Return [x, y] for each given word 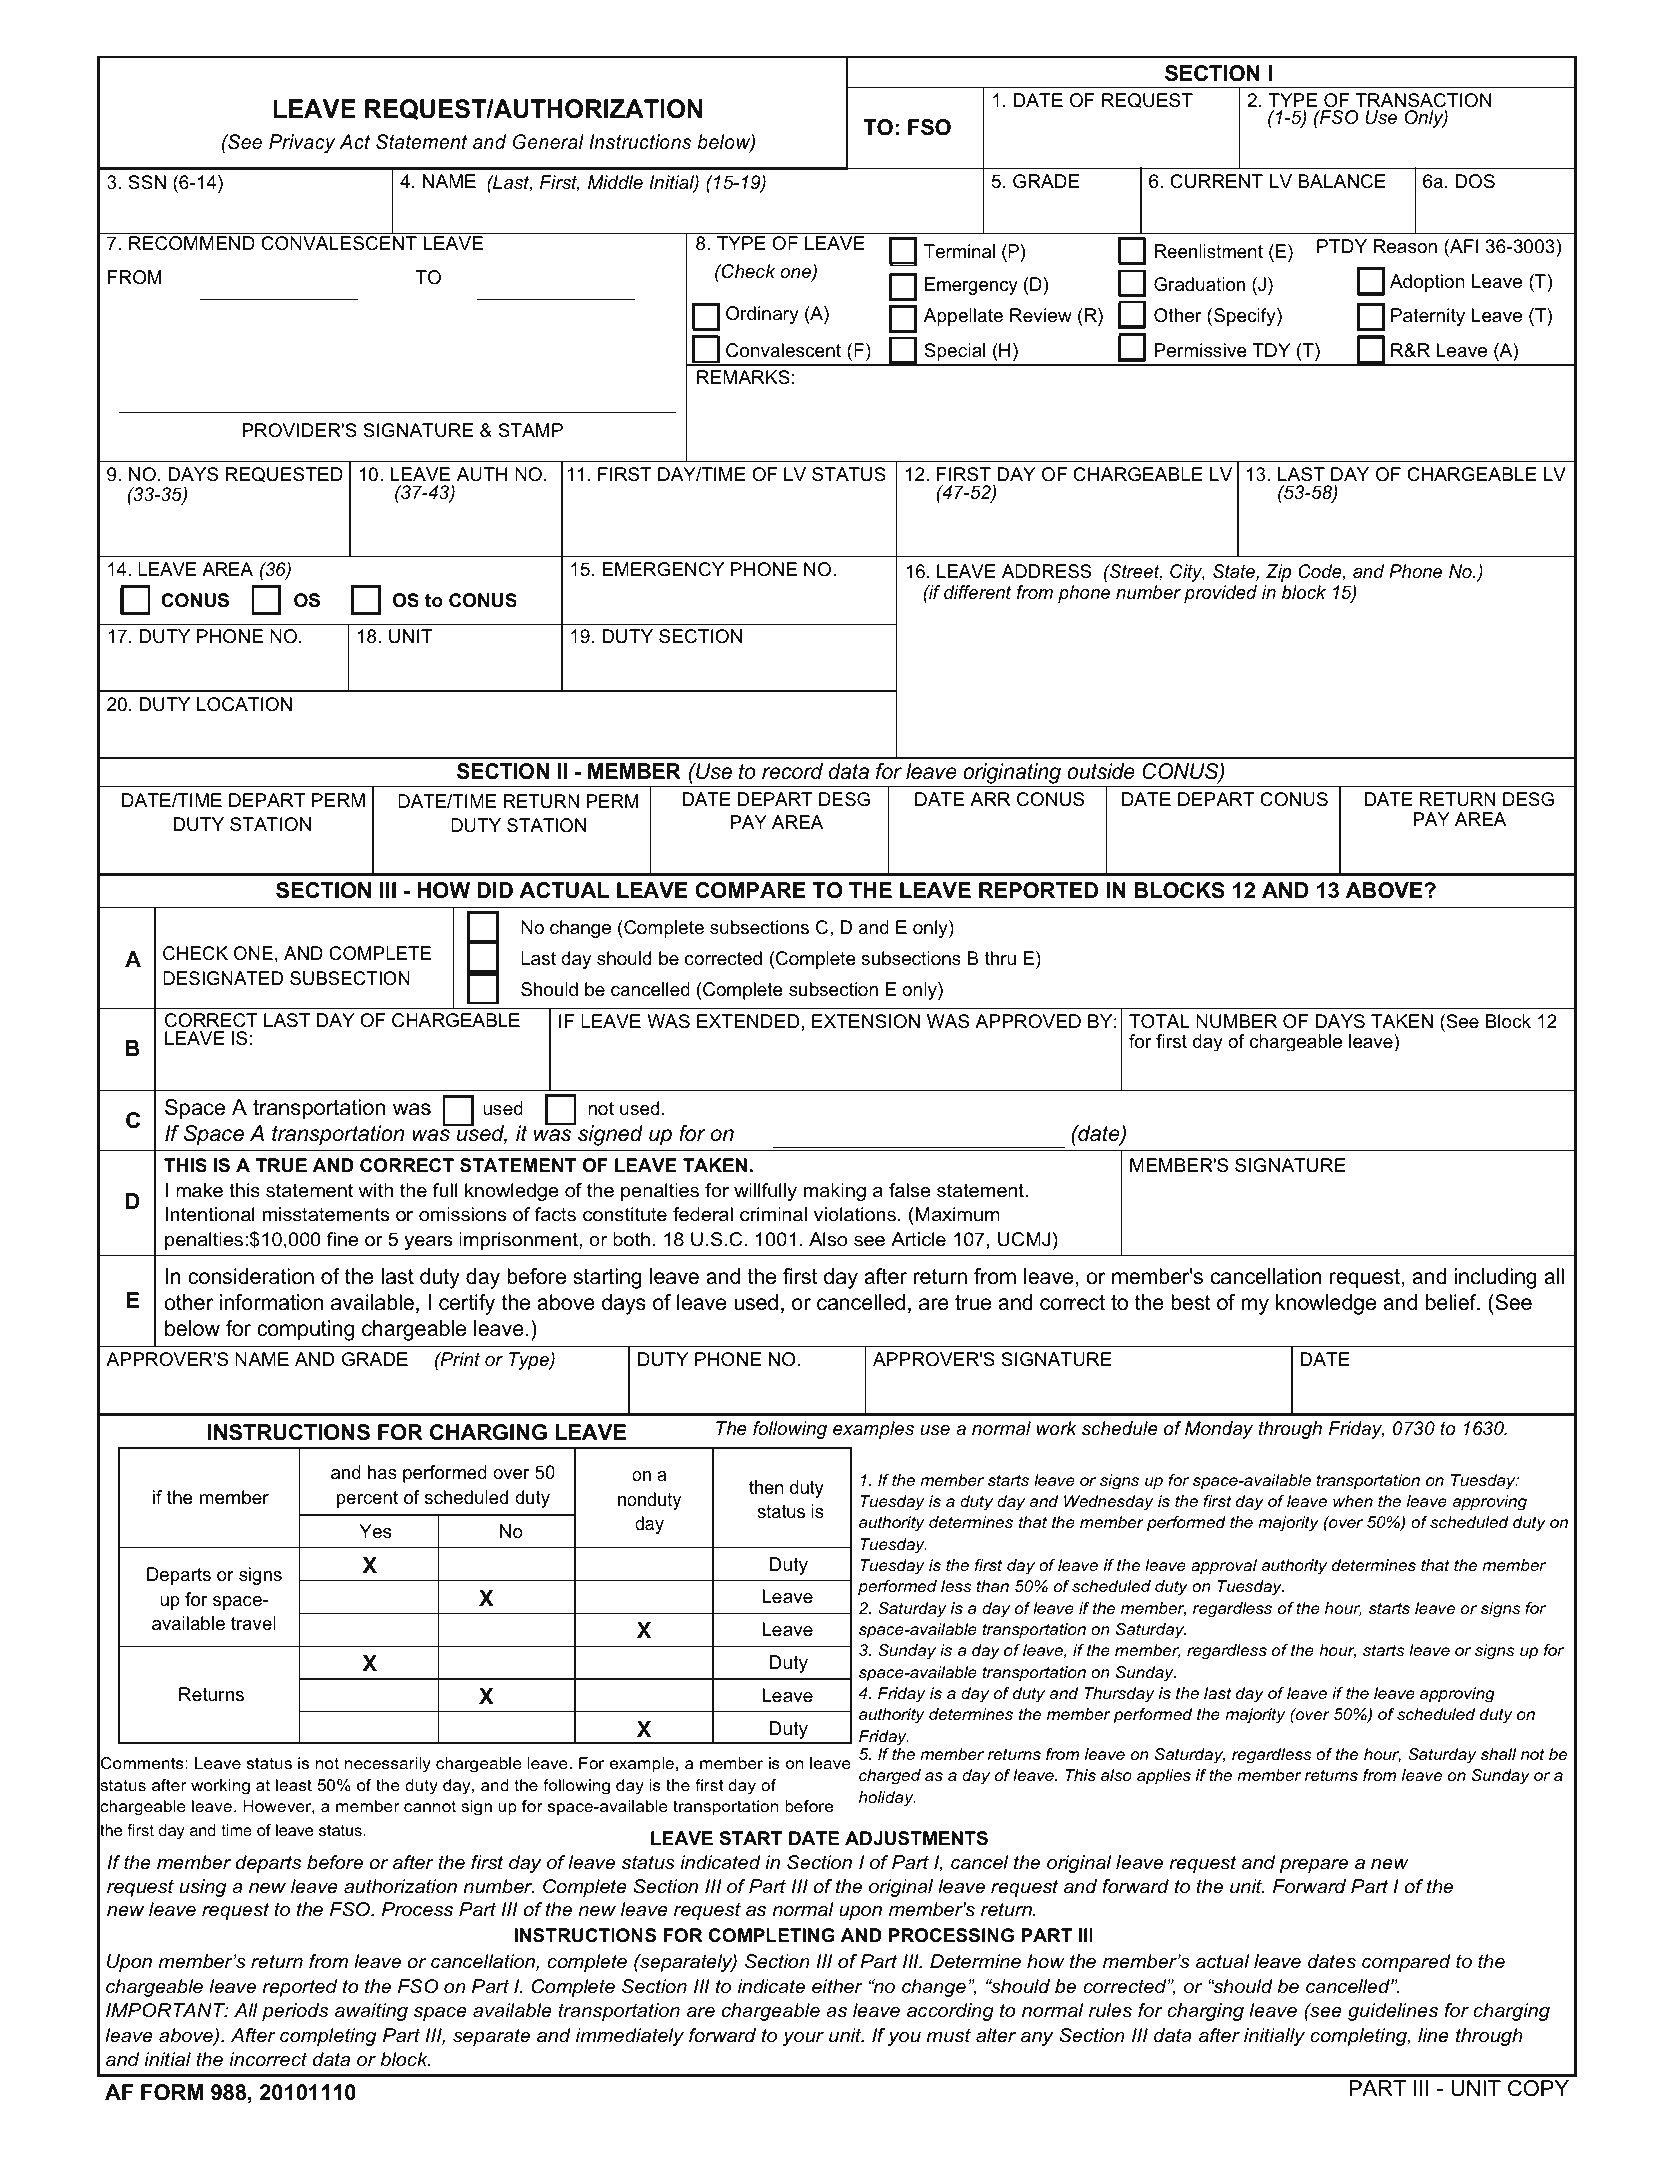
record [792, 771]
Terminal [959, 251]
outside [1101, 771]
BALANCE [1342, 181]
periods [295, 2012]
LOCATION [244, 704]
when [1353, 1501]
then [766, 1487]
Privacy [302, 144]
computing [305, 1330]
